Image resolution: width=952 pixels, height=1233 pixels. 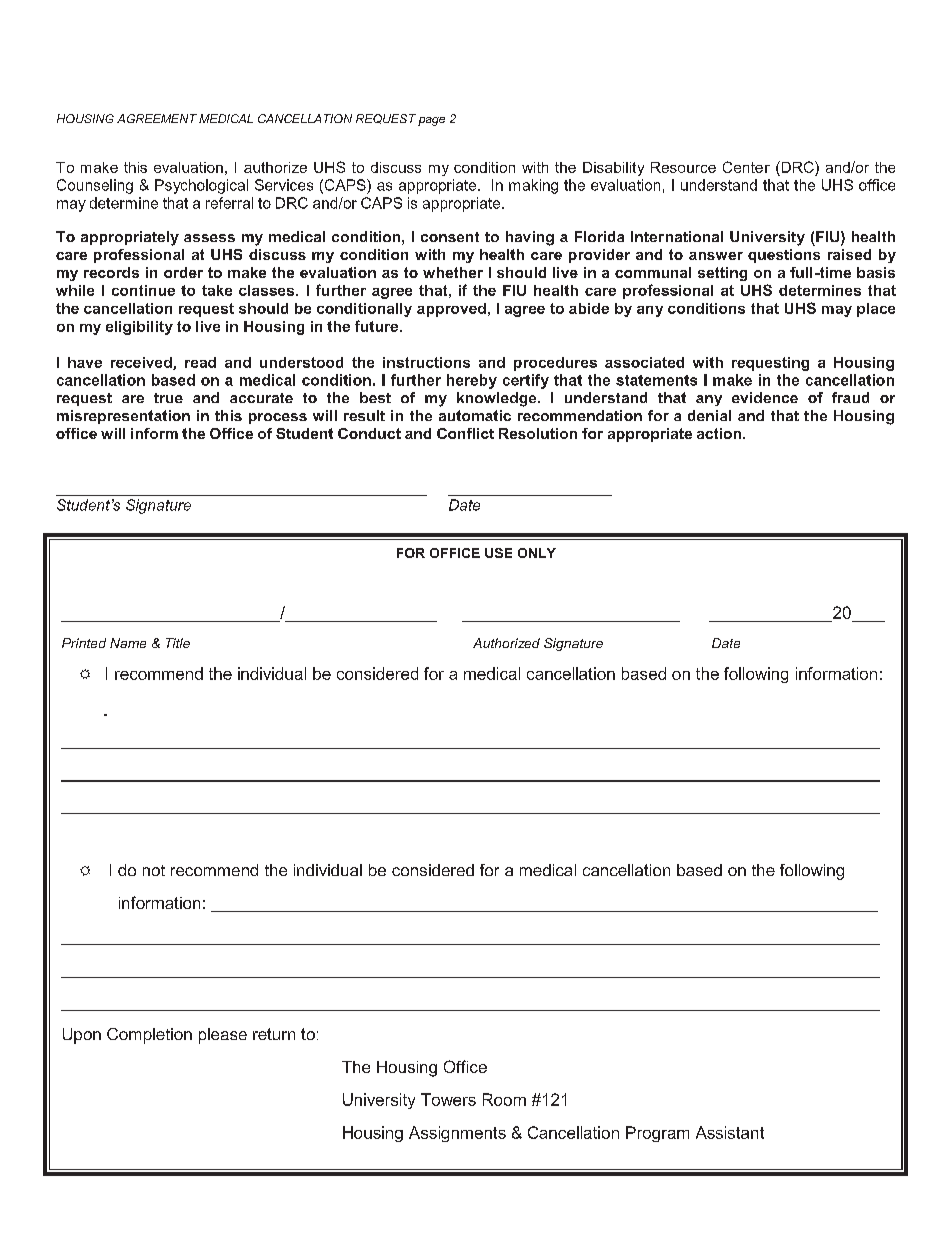 What do you see at coordinates (746, 167) in the screenshot?
I see `Center` at bounding box center [746, 167].
